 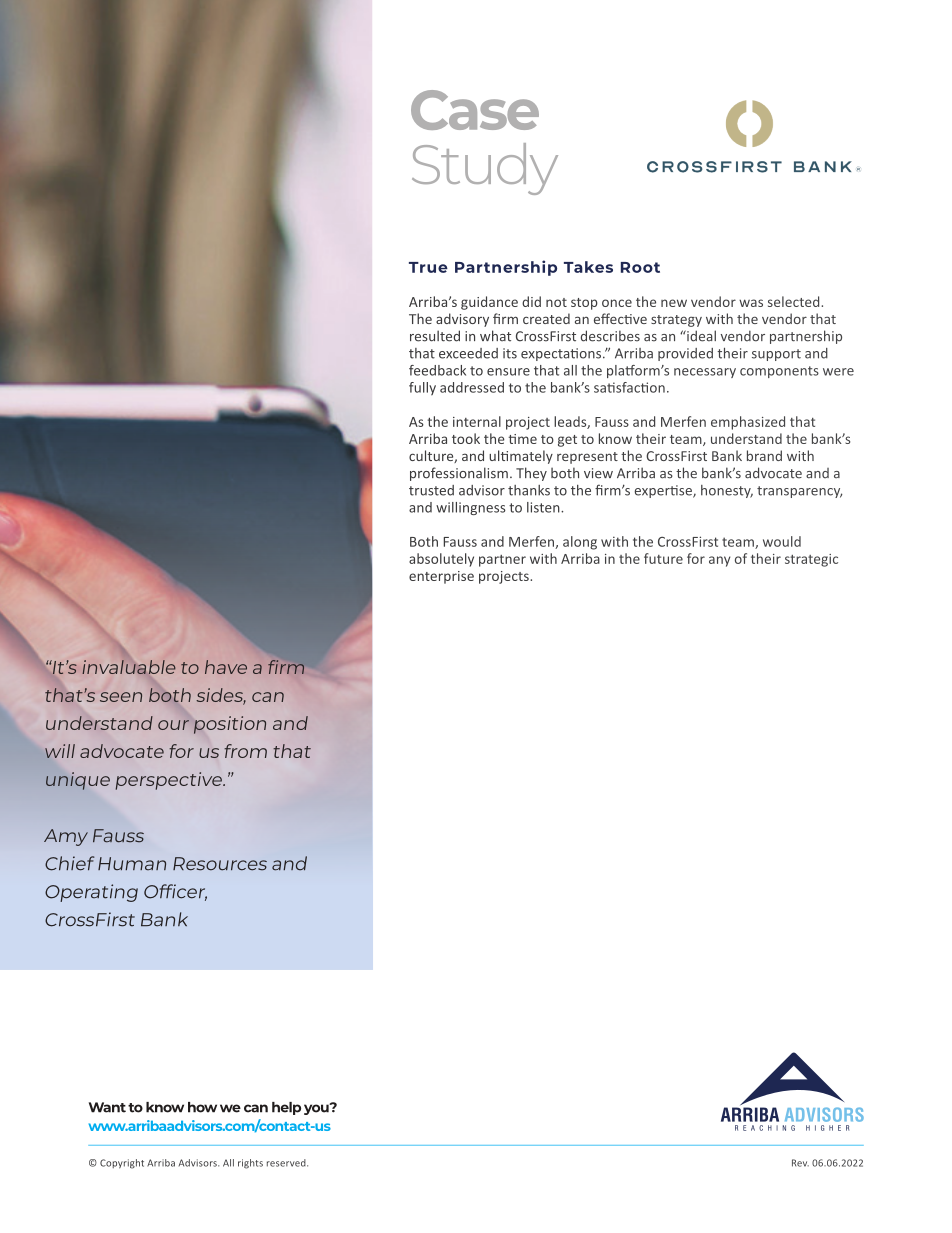 I want to click on absolutely, so click(x=441, y=560).
